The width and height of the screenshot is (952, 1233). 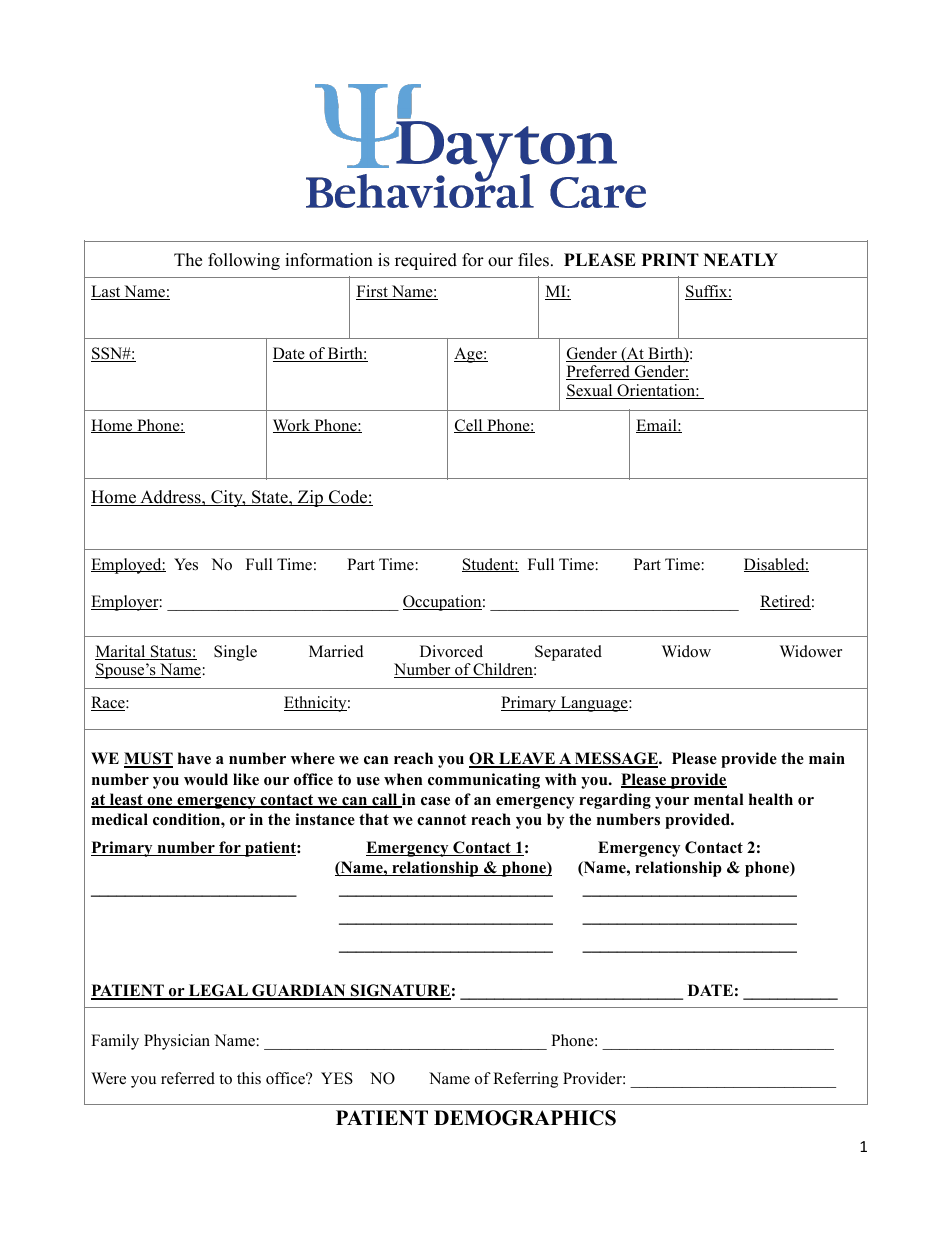 What do you see at coordinates (235, 653) in the screenshot?
I see `Single` at bounding box center [235, 653].
